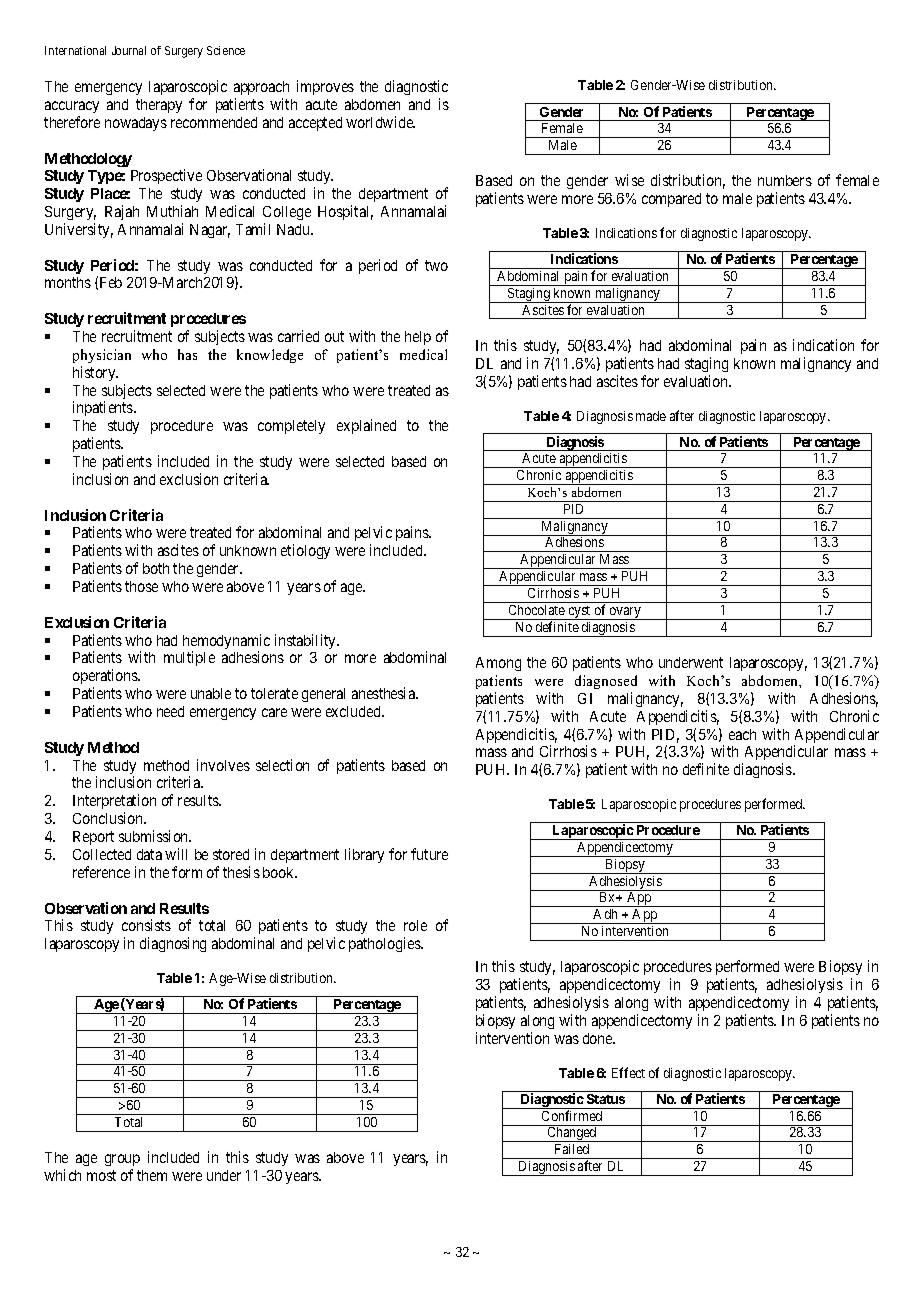  What do you see at coordinates (122, 1162) in the image?
I see `group` at bounding box center [122, 1162].
